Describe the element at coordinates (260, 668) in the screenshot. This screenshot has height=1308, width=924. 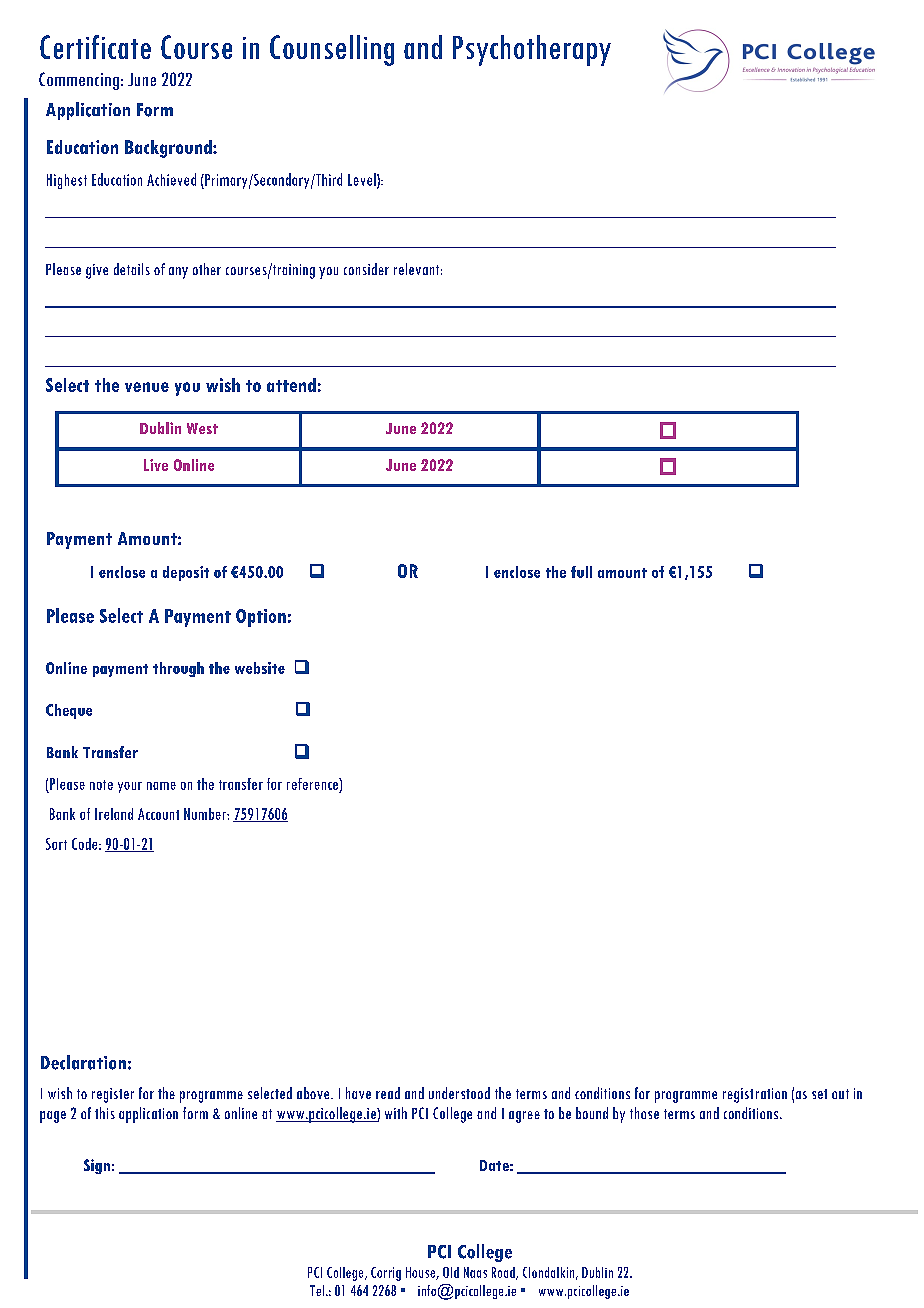
I see `website` at that location.
